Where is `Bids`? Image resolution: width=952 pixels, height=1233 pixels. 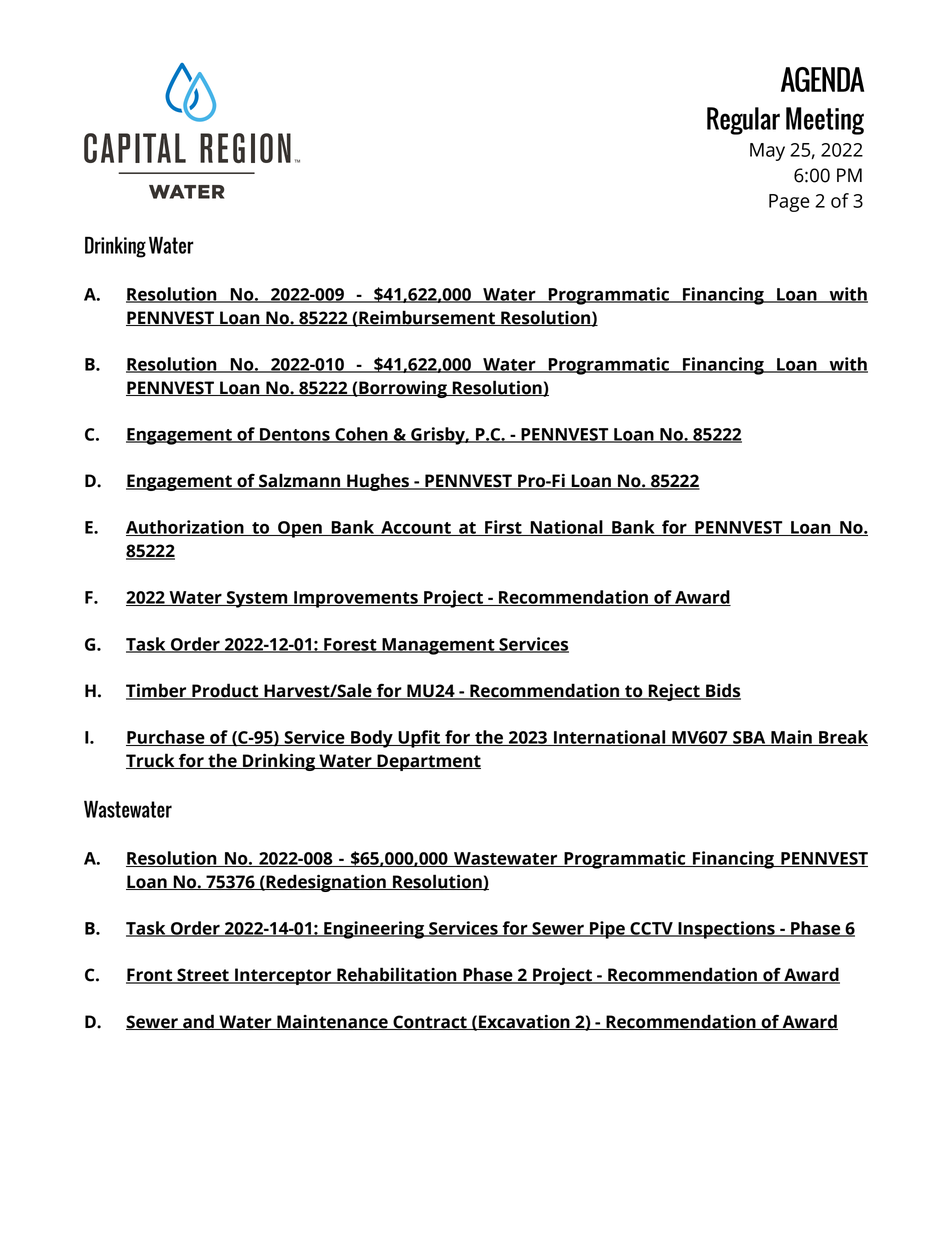 Bids is located at coordinates (722, 691).
